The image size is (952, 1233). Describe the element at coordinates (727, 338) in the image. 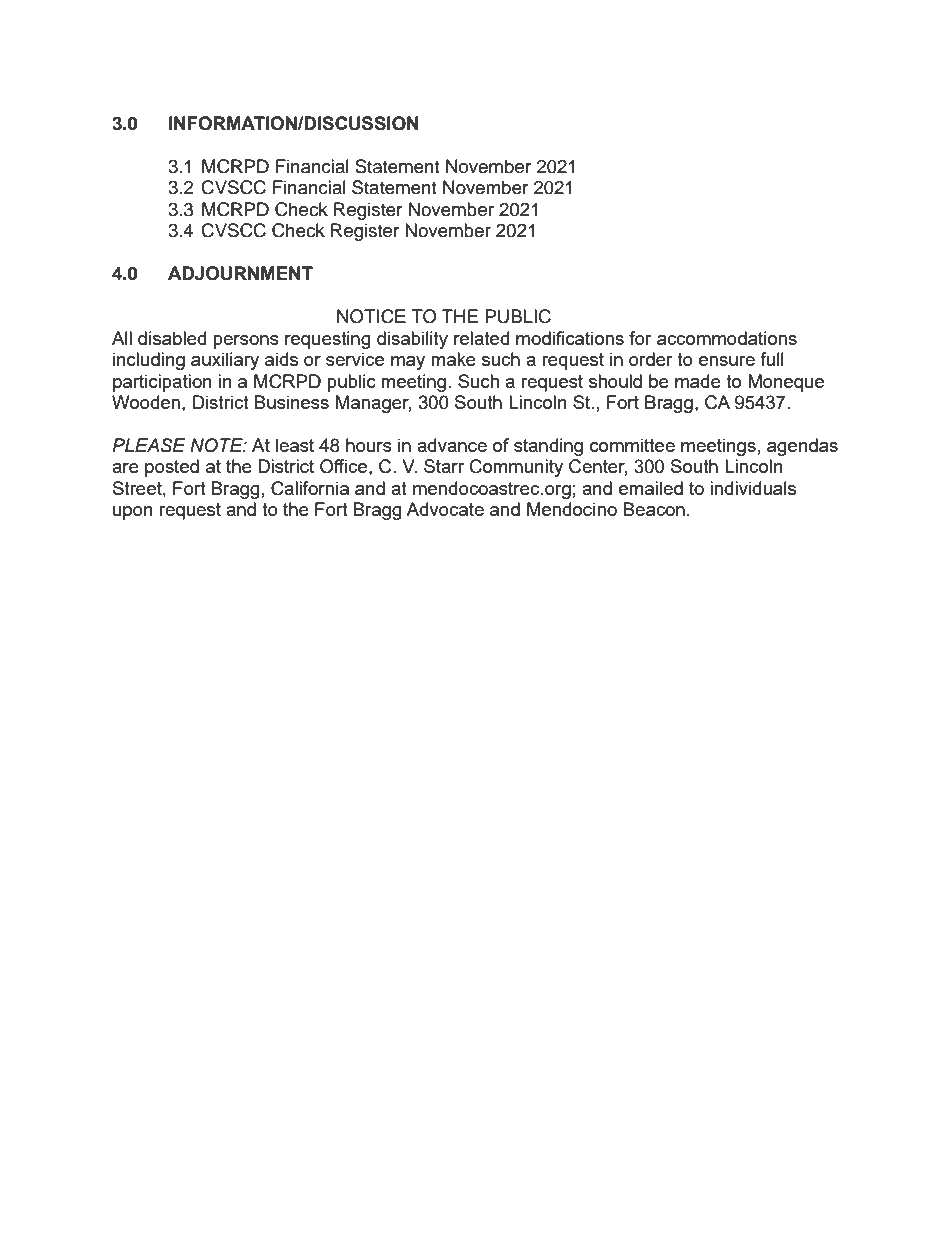

I see `accommodations` at that location.
